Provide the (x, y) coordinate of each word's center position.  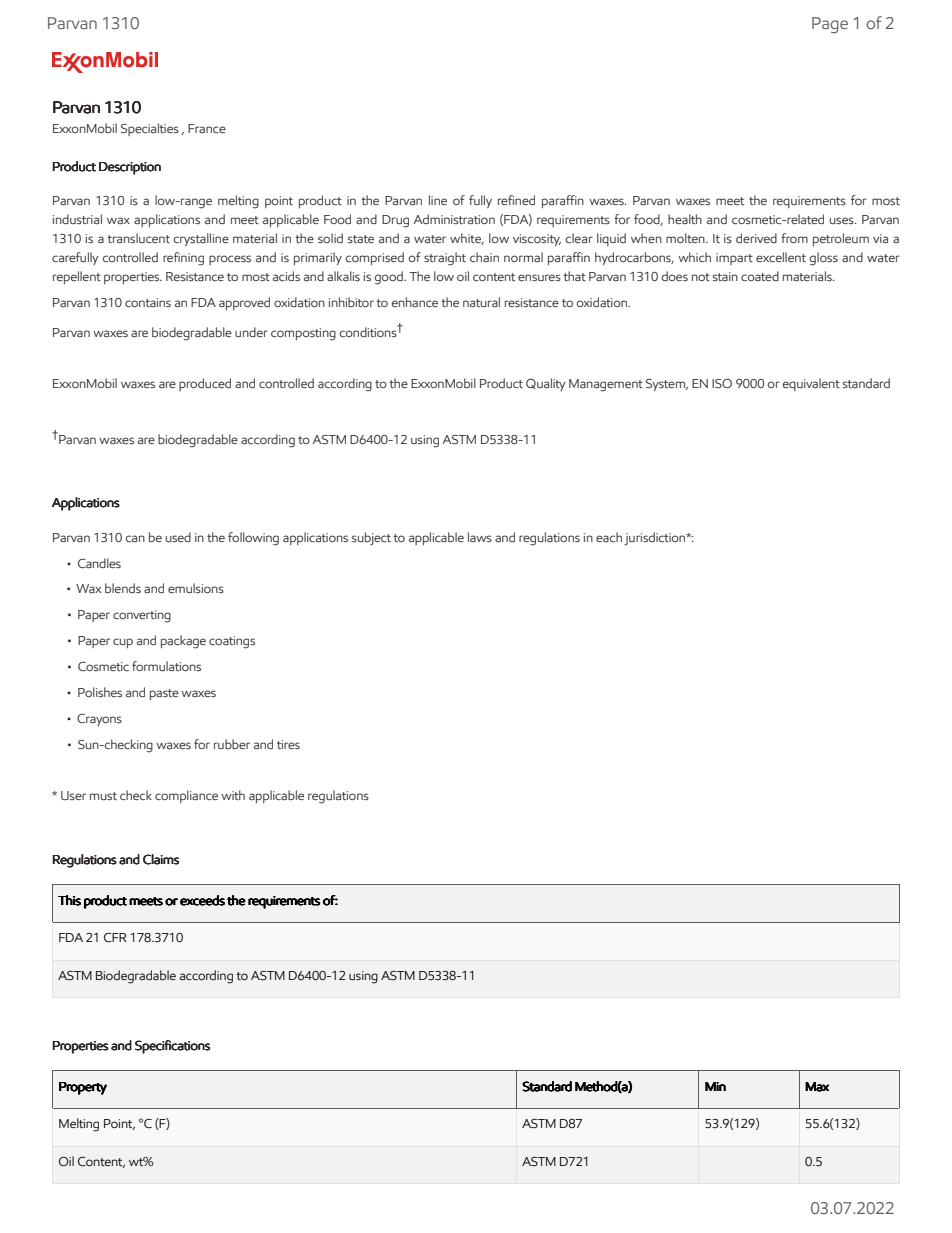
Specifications (173, 1047)
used (178, 537)
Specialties (150, 129)
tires (288, 744)
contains (148, 302)
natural (481, 302)
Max (817, 1087)
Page (830, 25)
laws (480, 537)
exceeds (202, 900)
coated (760, 276)
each (609, 537)
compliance (186, 796)
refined (516, 200)
